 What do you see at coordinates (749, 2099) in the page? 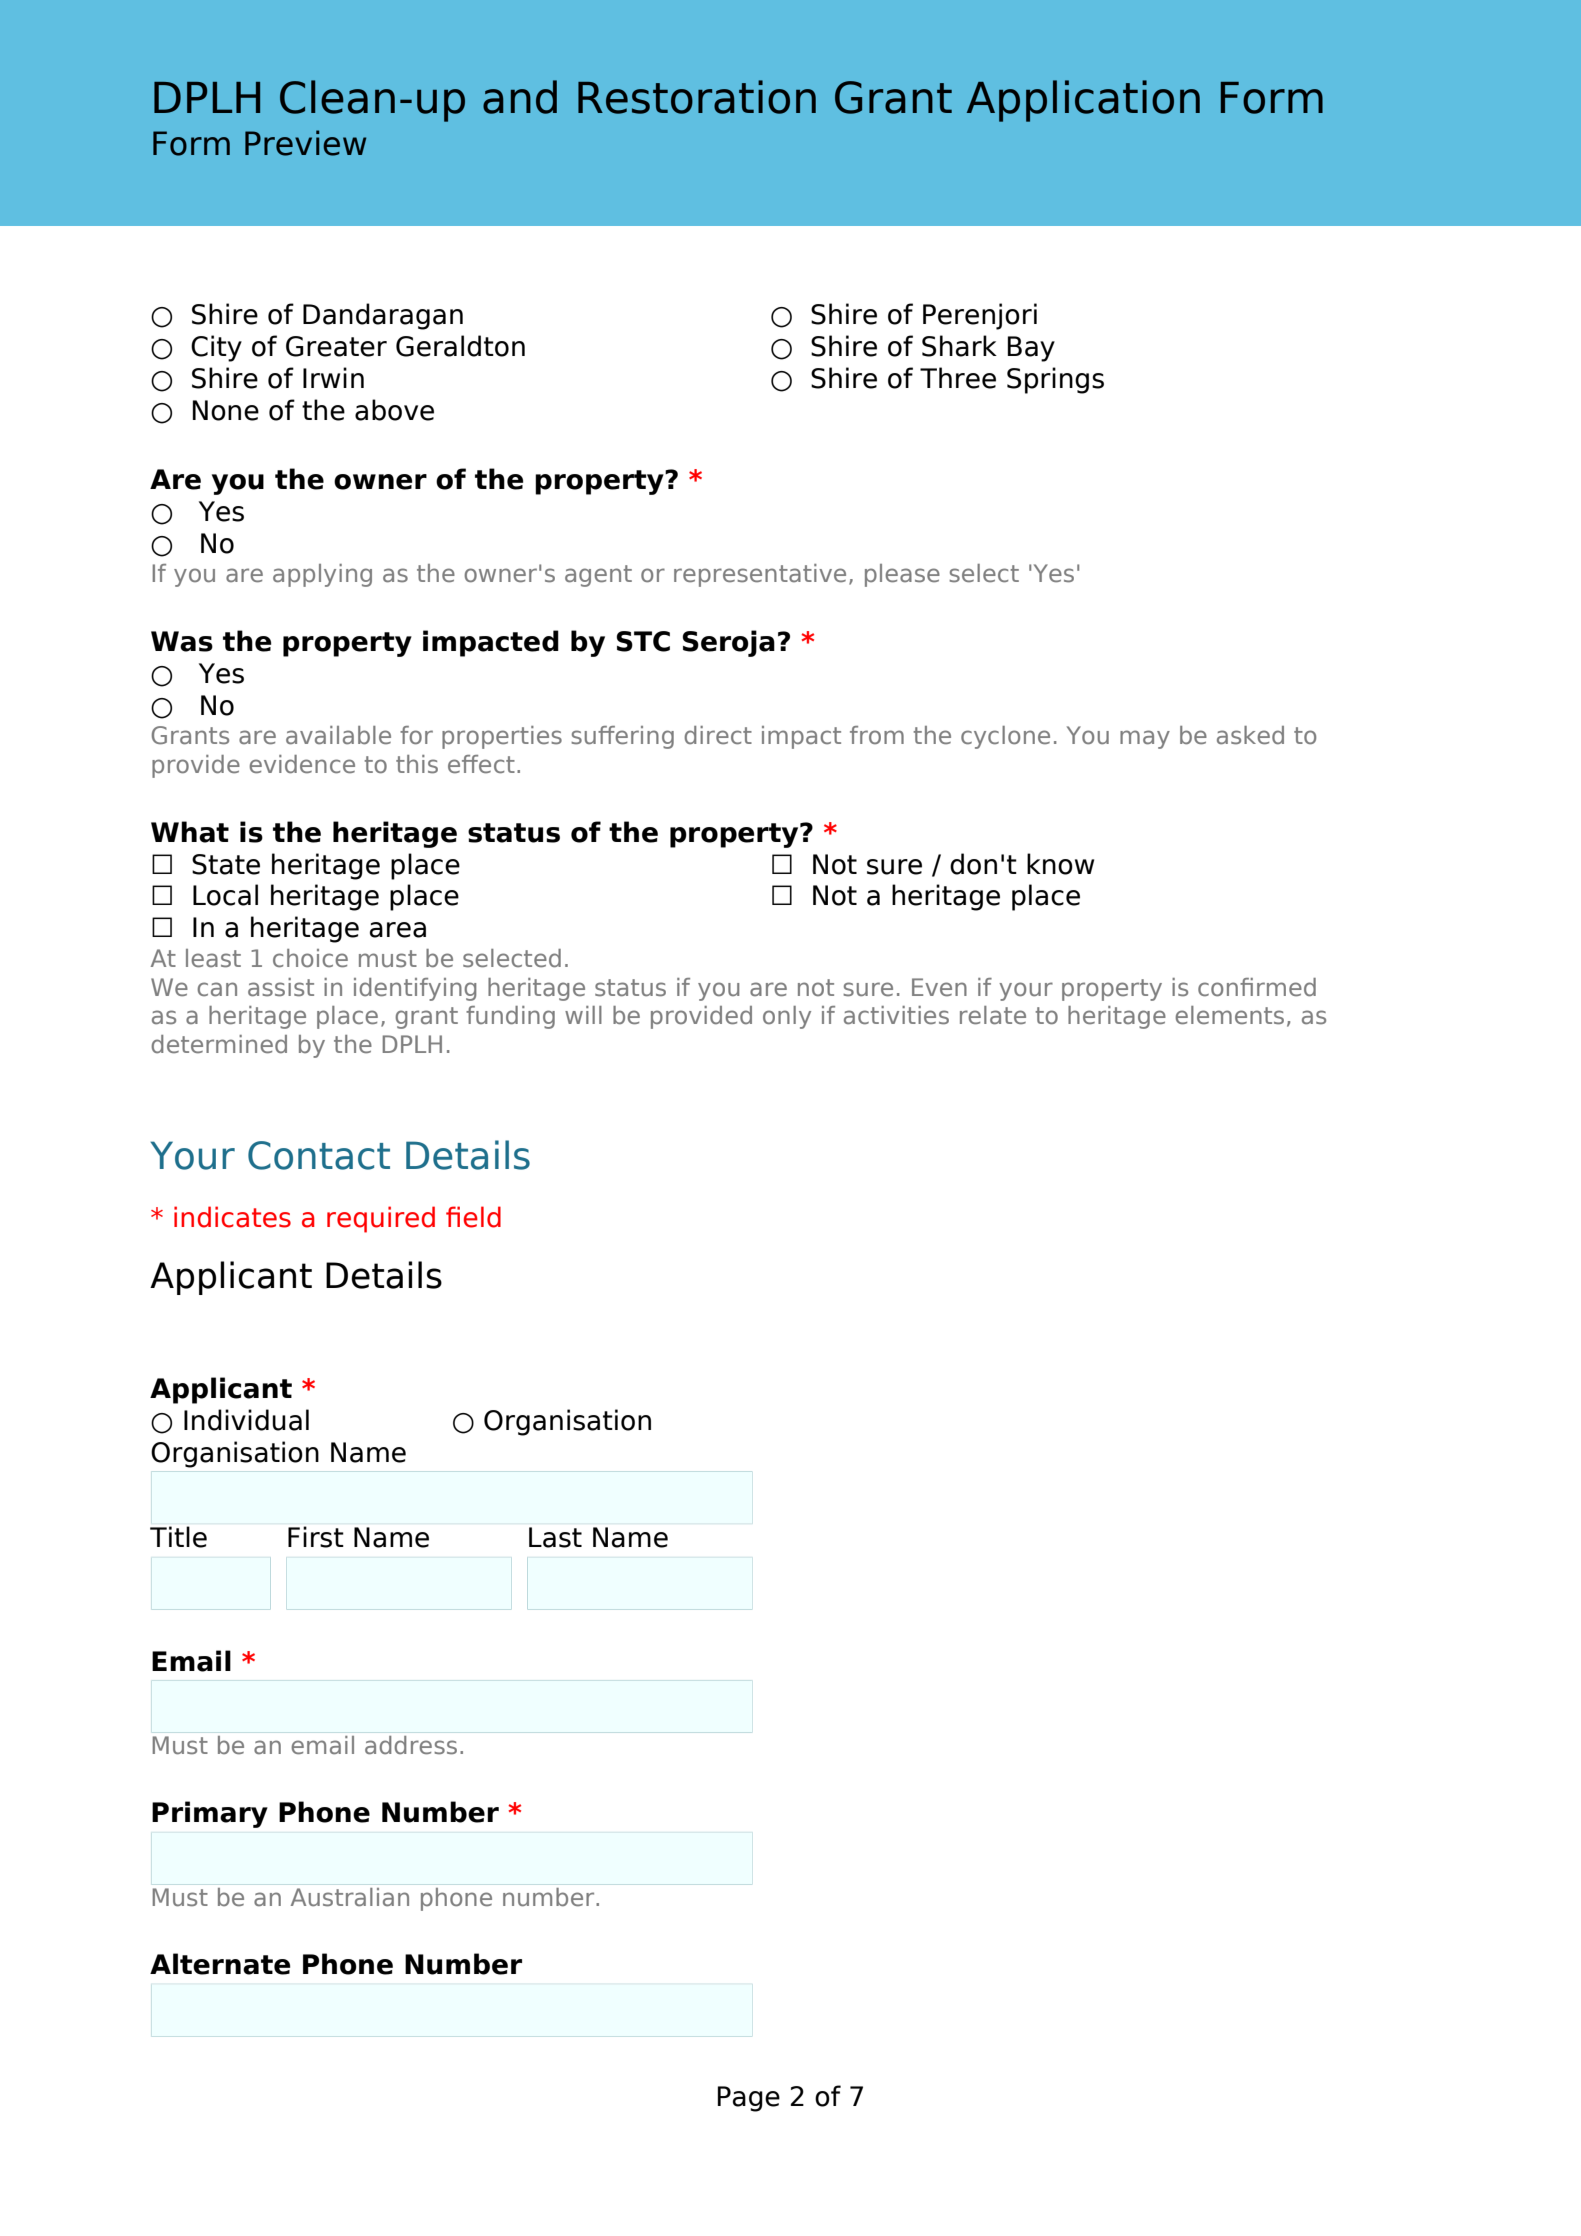
I see `Page` at bounding box center [749, 2099].
